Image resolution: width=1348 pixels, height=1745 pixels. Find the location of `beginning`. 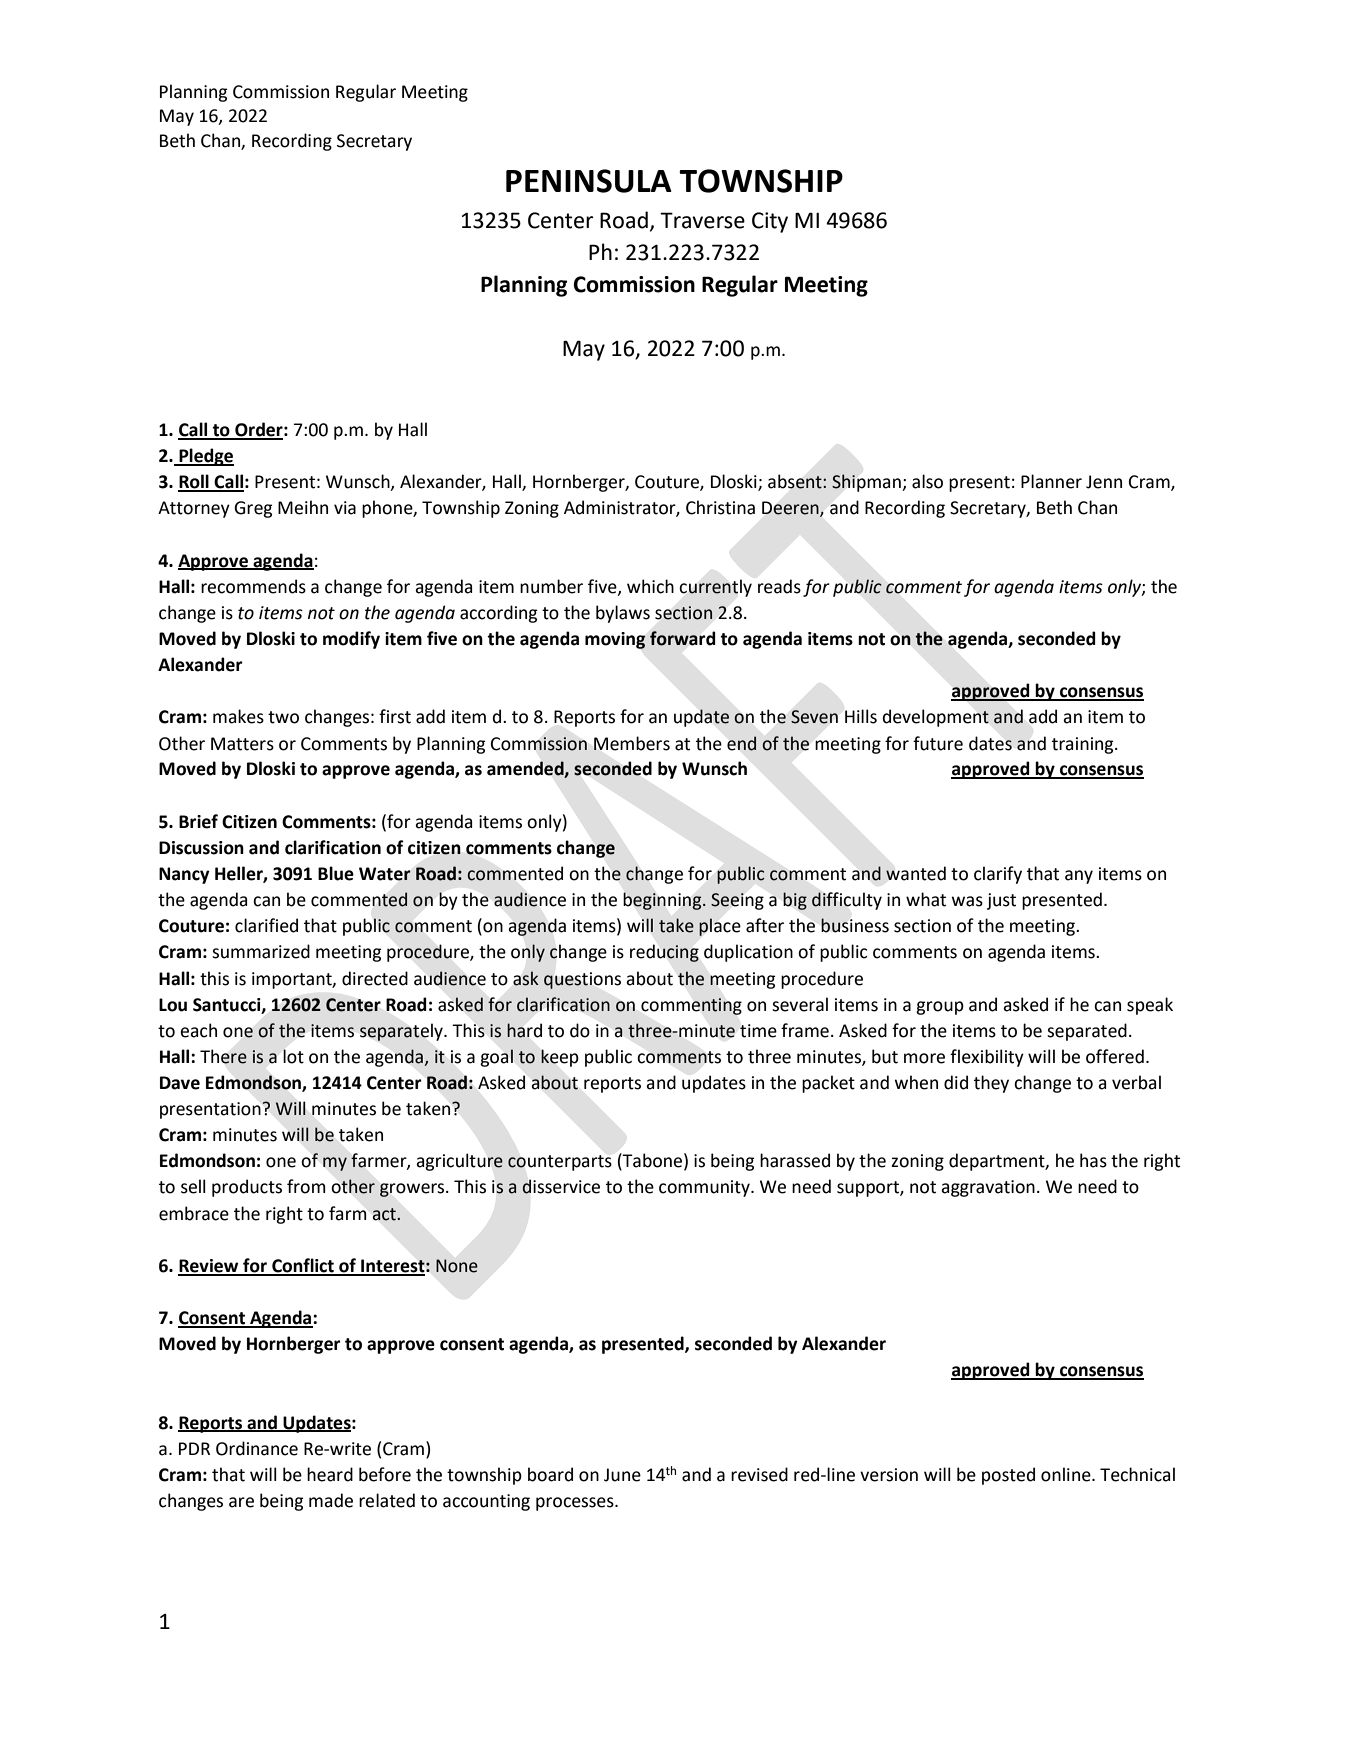

beginning is located at coordinates (664, 901).
